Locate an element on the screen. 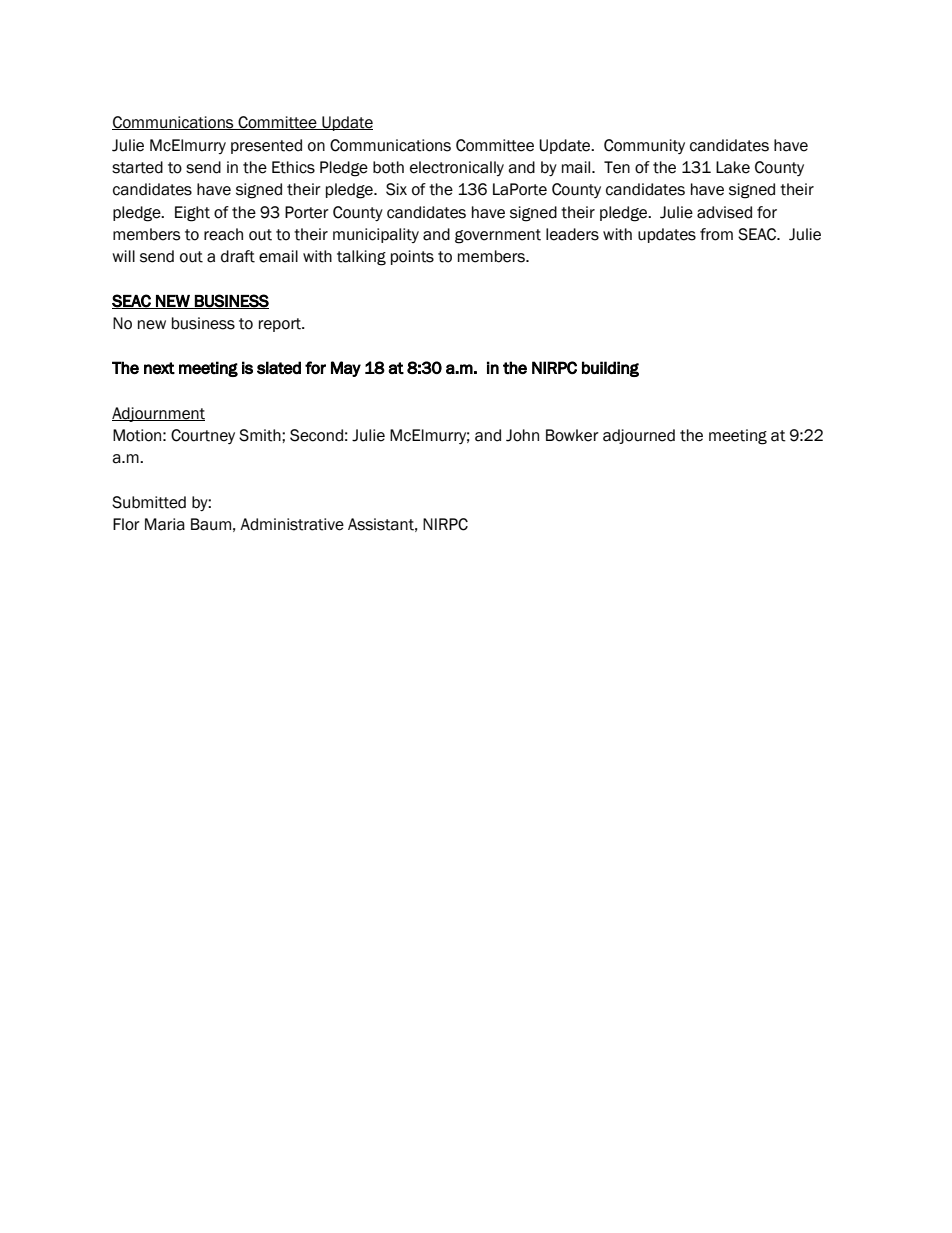 This screenshot has width=952, height=1233. Community is located at coordinates (644, 146).
